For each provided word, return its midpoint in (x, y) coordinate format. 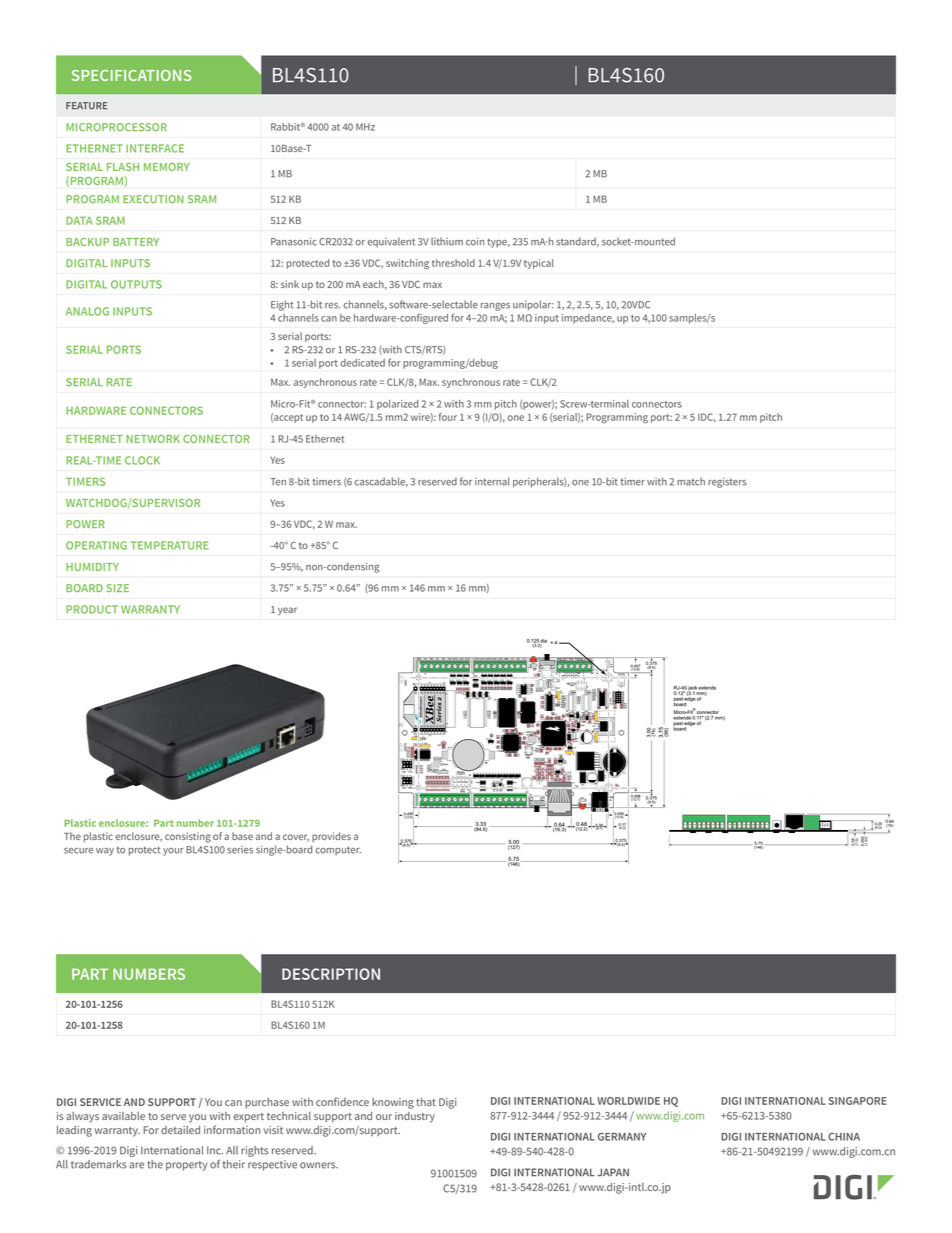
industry (415, 1117)
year (287, 611)
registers (727, 483)
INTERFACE (155, 148)
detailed (180, 1130)
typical (539, 264)
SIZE (118, 588)
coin (475, 242)
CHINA (844, 1137)
